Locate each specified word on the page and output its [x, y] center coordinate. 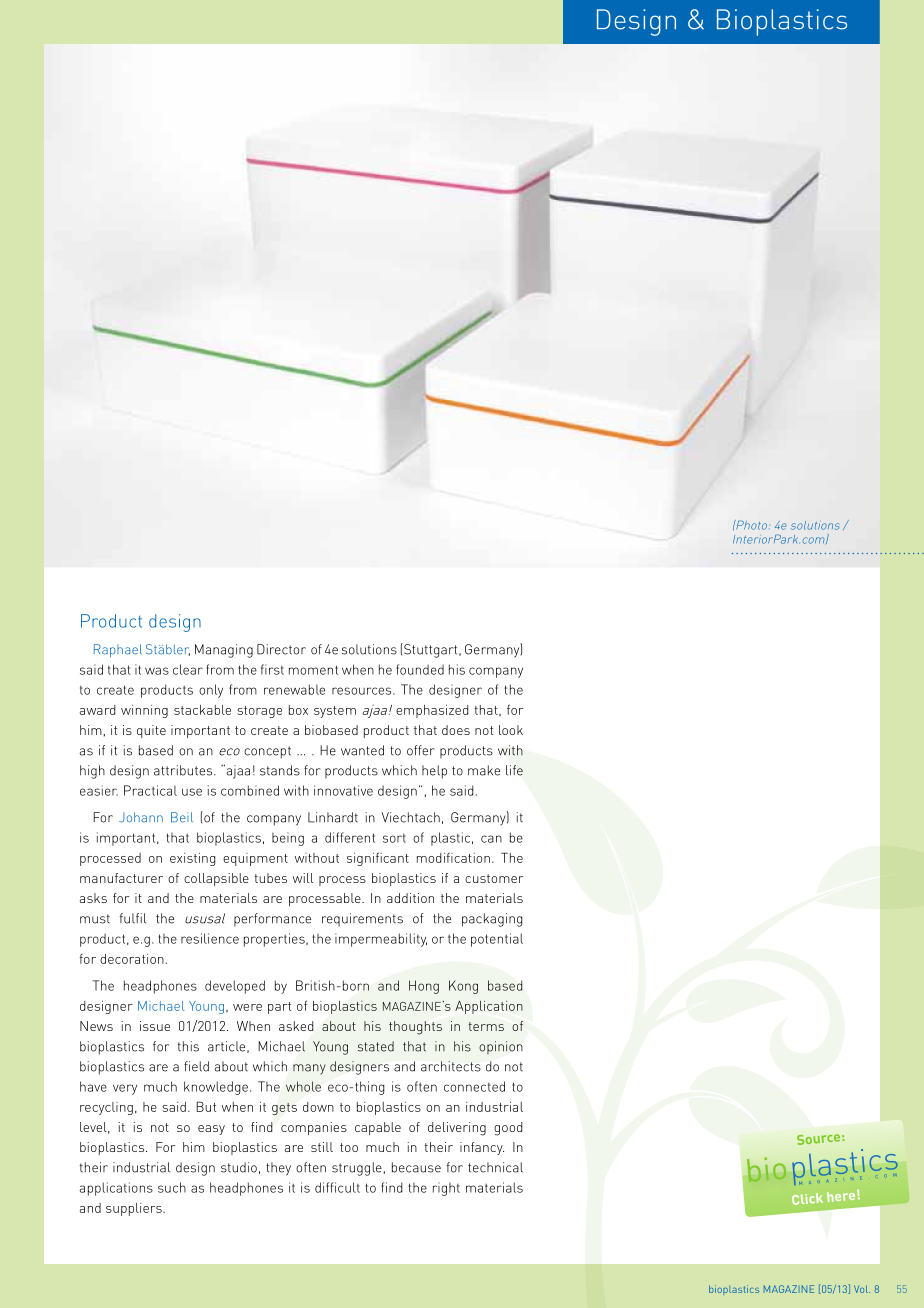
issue [155, 1026]
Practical [150, 790]
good [508, 1129]
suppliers [135, 1209]
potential [497, 940]
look [511, 730]
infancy [482, 1148]
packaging [492, 920]
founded [420, 669]
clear [188, 669]
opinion [501, 1047]
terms [486, 1026]
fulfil [133, 918]
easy [211, 1130]
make [484, 770]
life [514, 770]
